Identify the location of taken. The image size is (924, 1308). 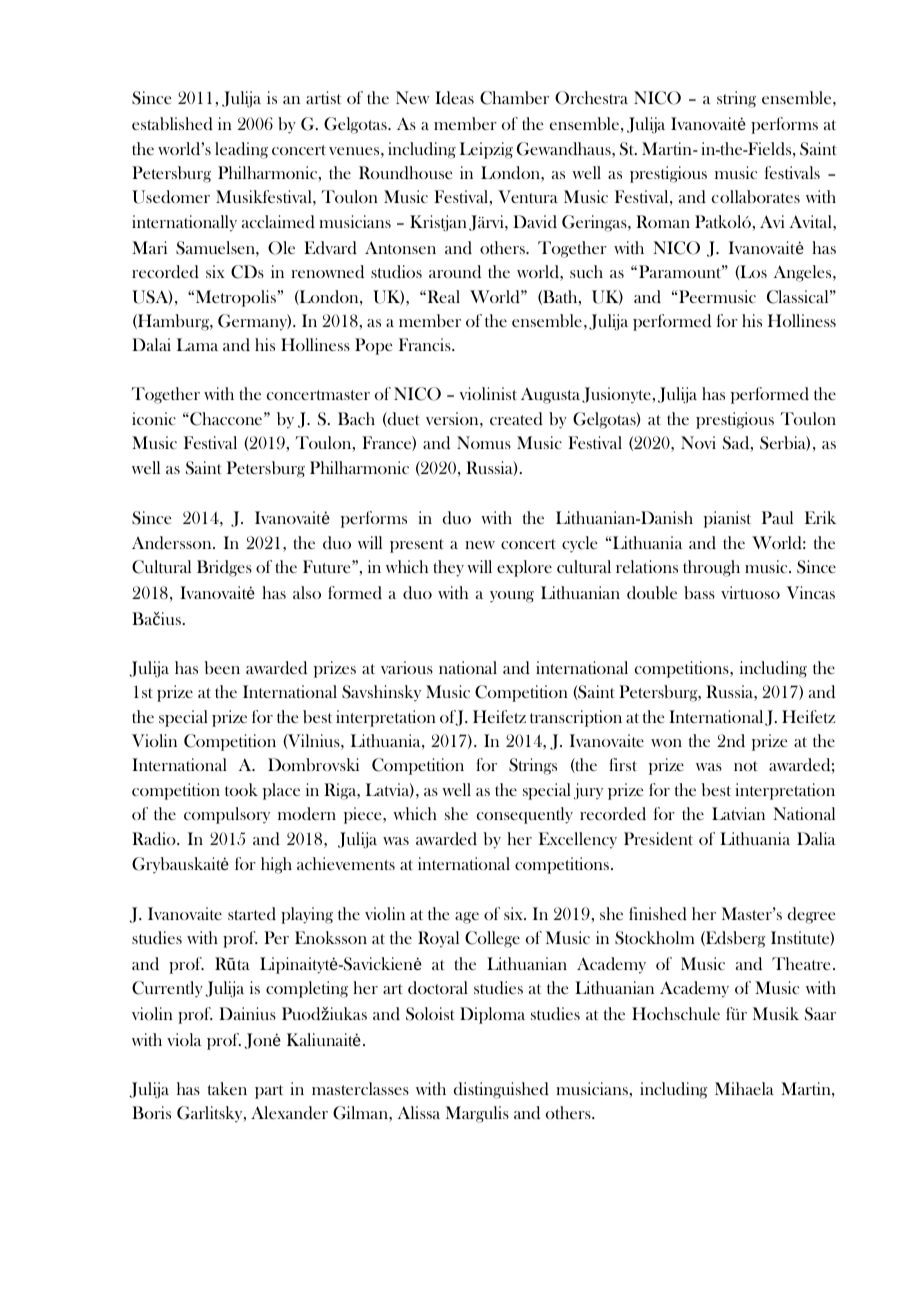
(227, 1088).
